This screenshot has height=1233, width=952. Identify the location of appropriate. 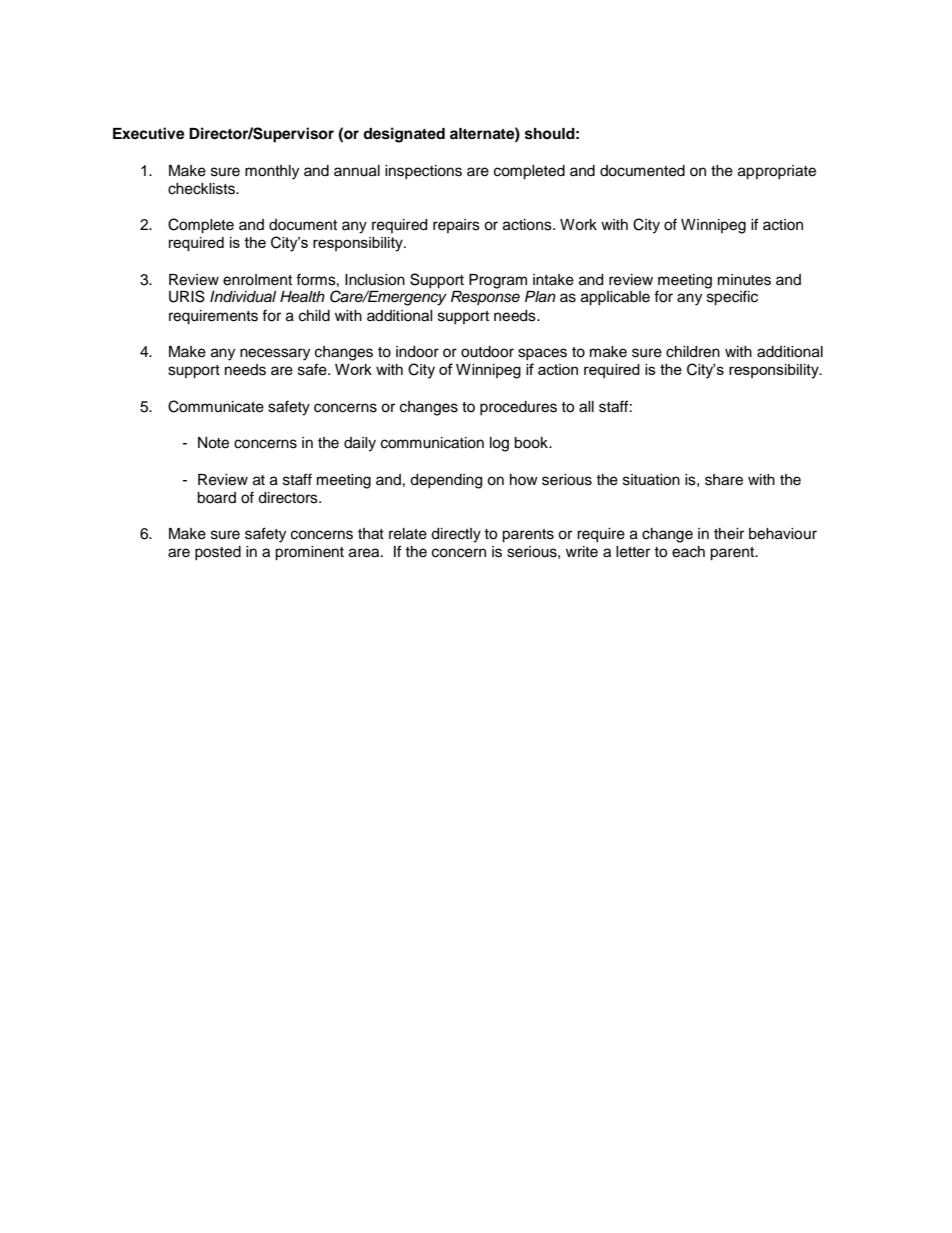
(777, 172).
